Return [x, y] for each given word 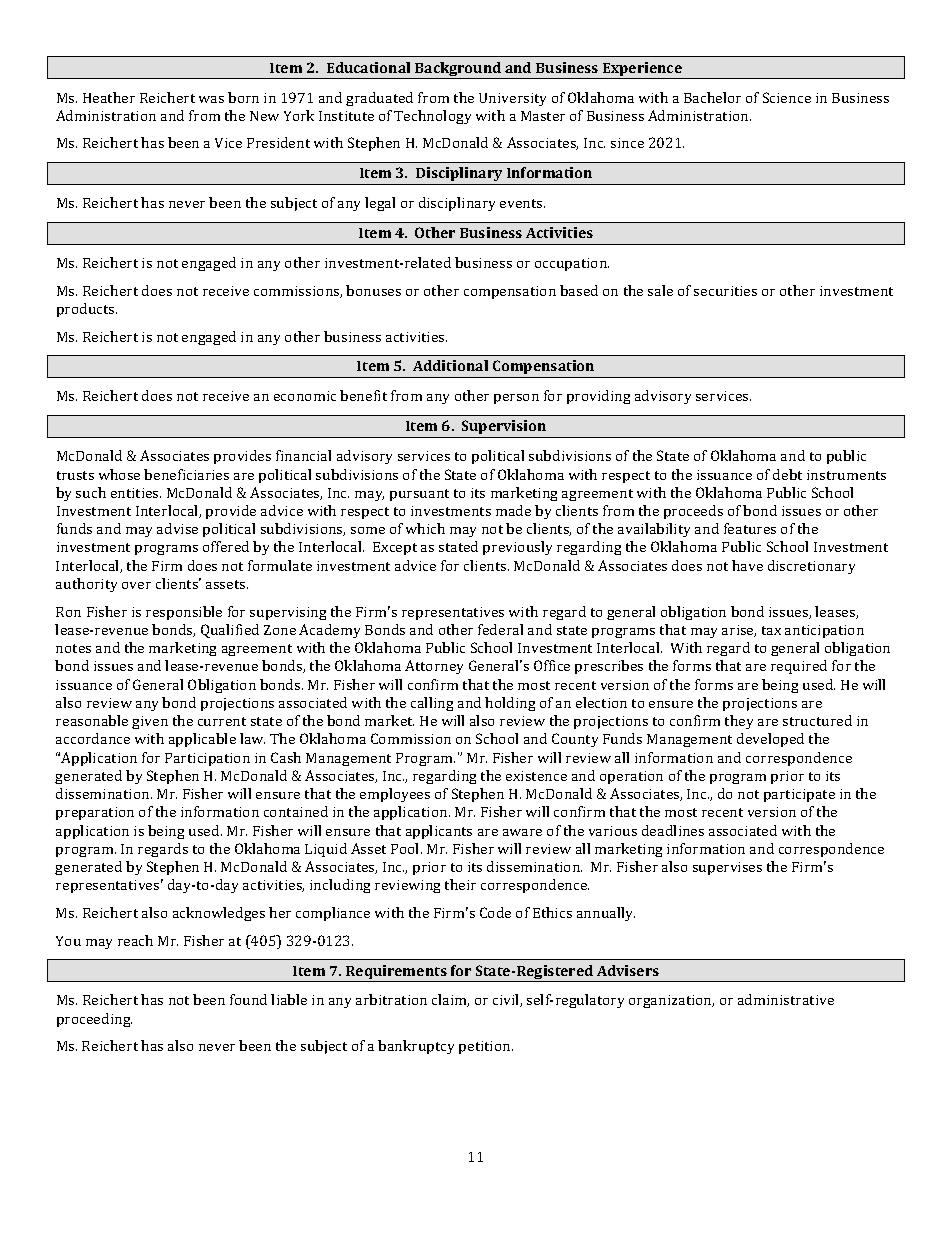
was [211, 99]
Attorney [434, 667]
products [87, 310]
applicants [439, 832]
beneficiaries [186, 474]
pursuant [419, 495]
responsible [184, 613]
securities [725, 291]
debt [787, 474]
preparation [95, 813]
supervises [727, 868]
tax [771, 630]
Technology [432, 117]
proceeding [94, 1020]
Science [787, 97]
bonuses [373, 290]
